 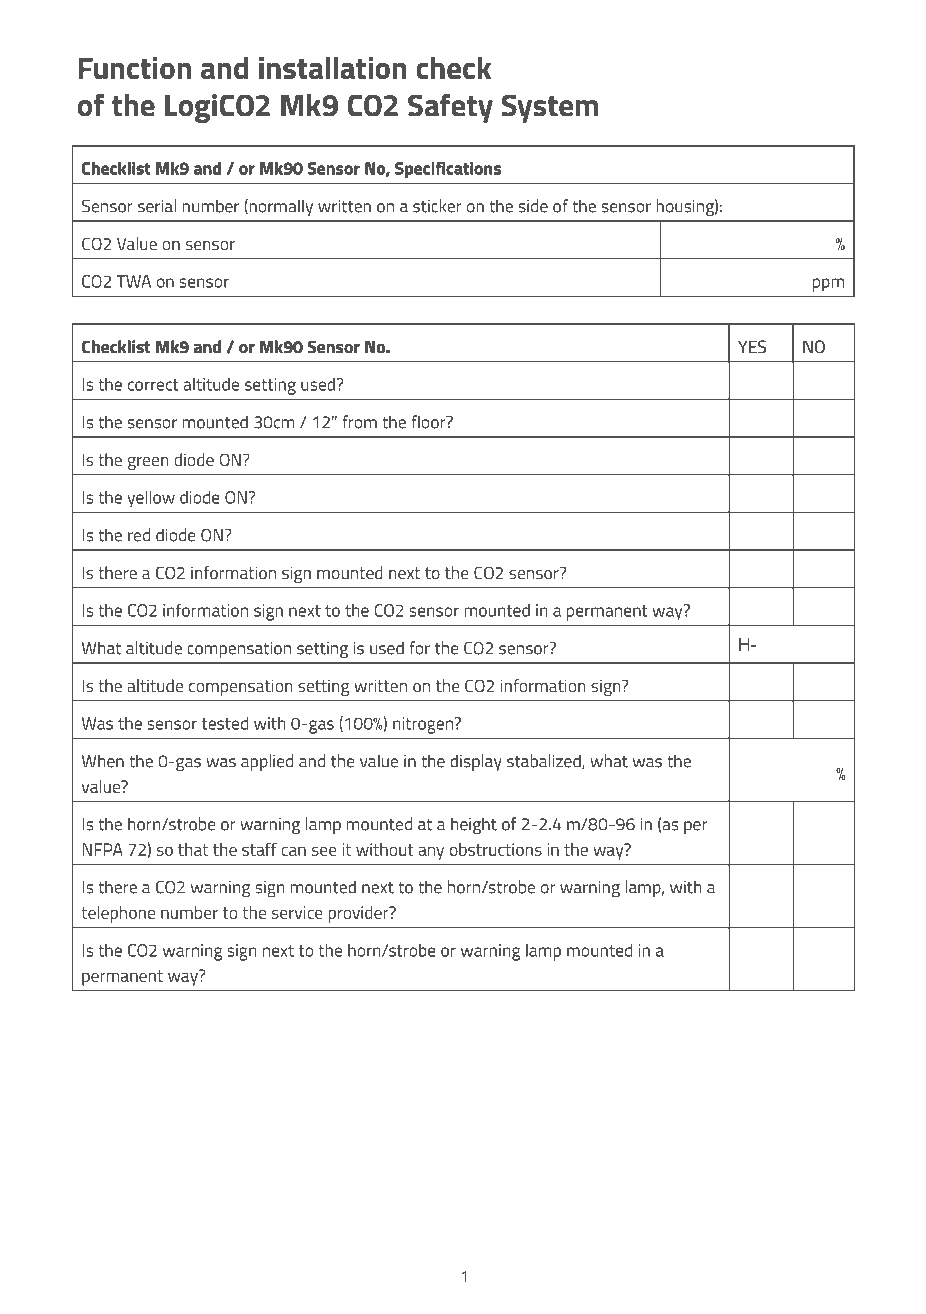 What do you see at coordinates (431, 853) in the document?
I see `any` at bounding box center [431, 853].
